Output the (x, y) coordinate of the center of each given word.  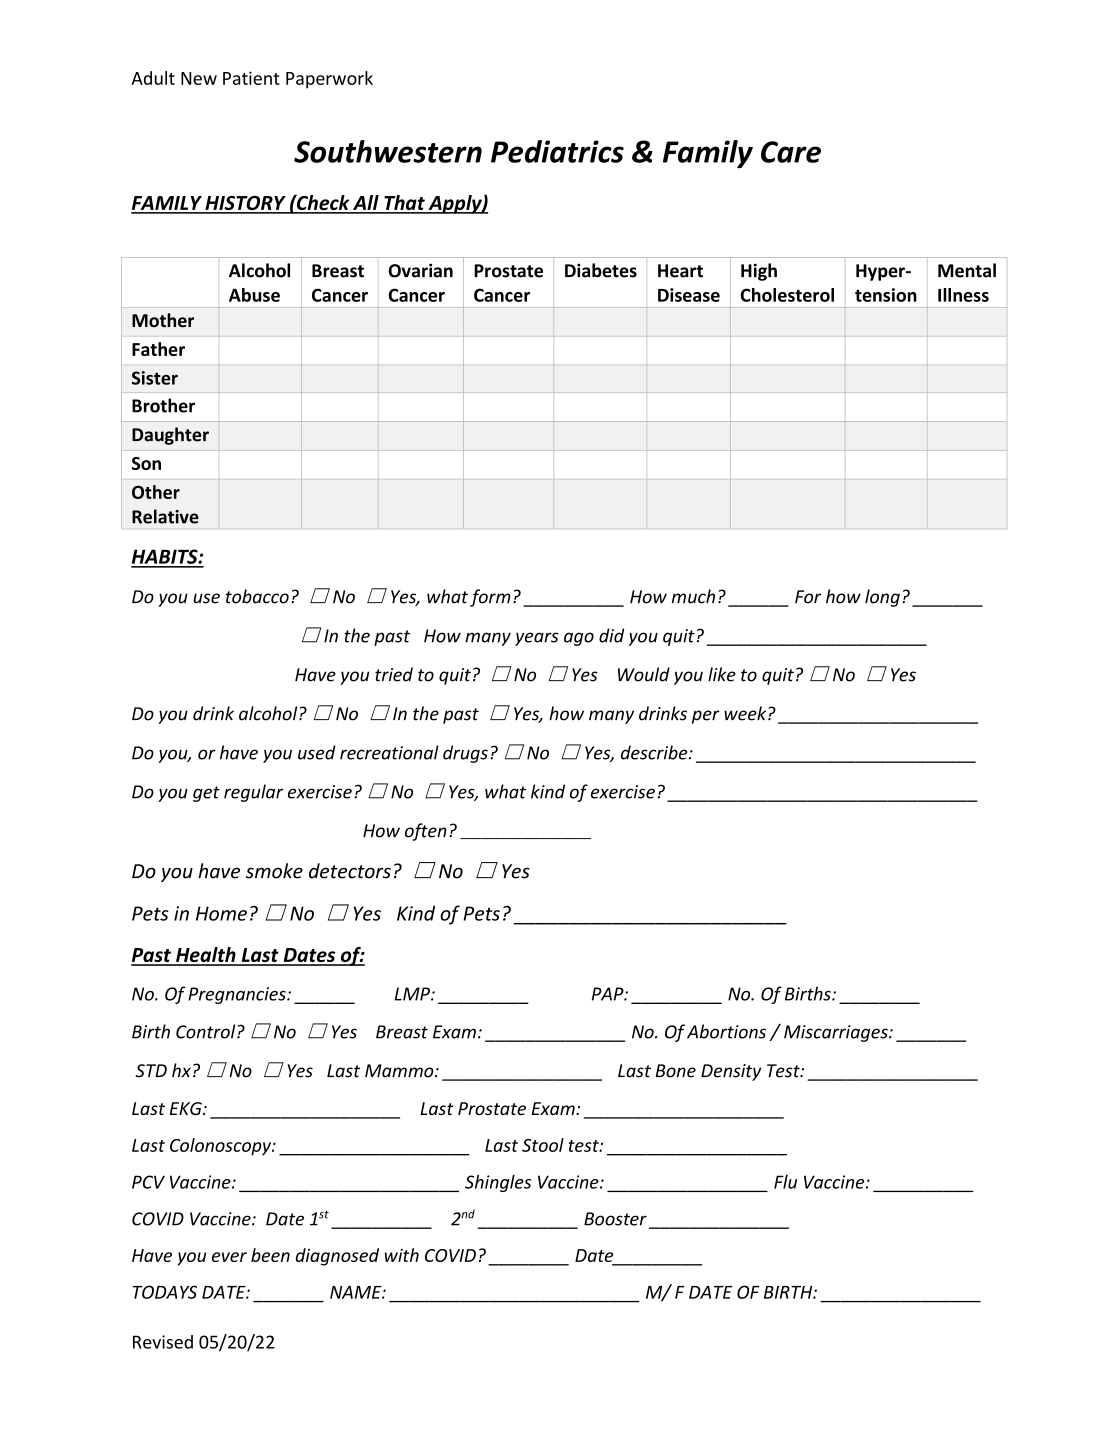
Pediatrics (557, 151)
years (537, 639)
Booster (615, 1219)
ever (229, 1257)
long (882, 598)
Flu (785, 1182)
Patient (251, 78)
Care (791, 152)
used (317, 752)
